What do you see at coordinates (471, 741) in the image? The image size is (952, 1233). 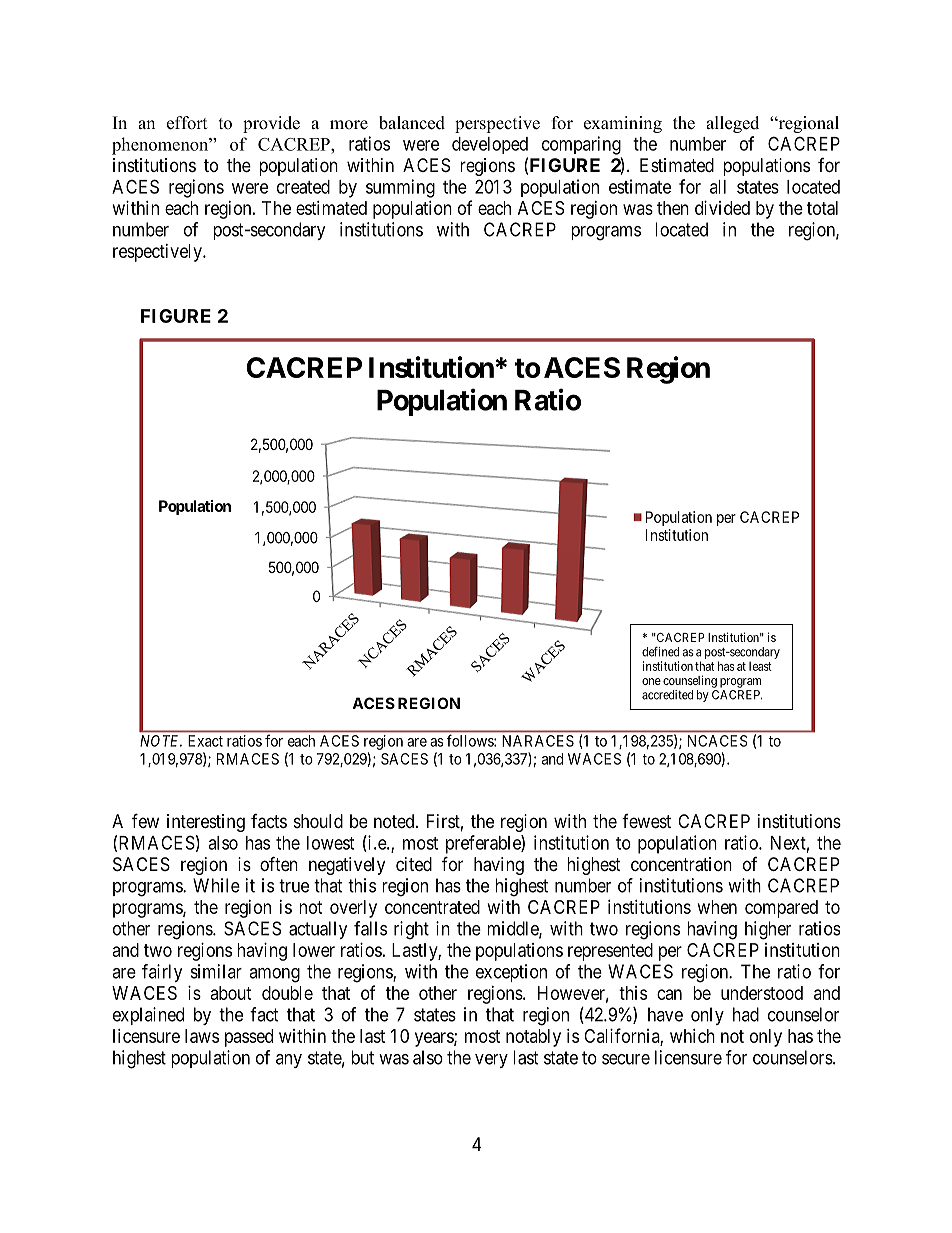 I see `follows` at bounding box center [471, 741].
